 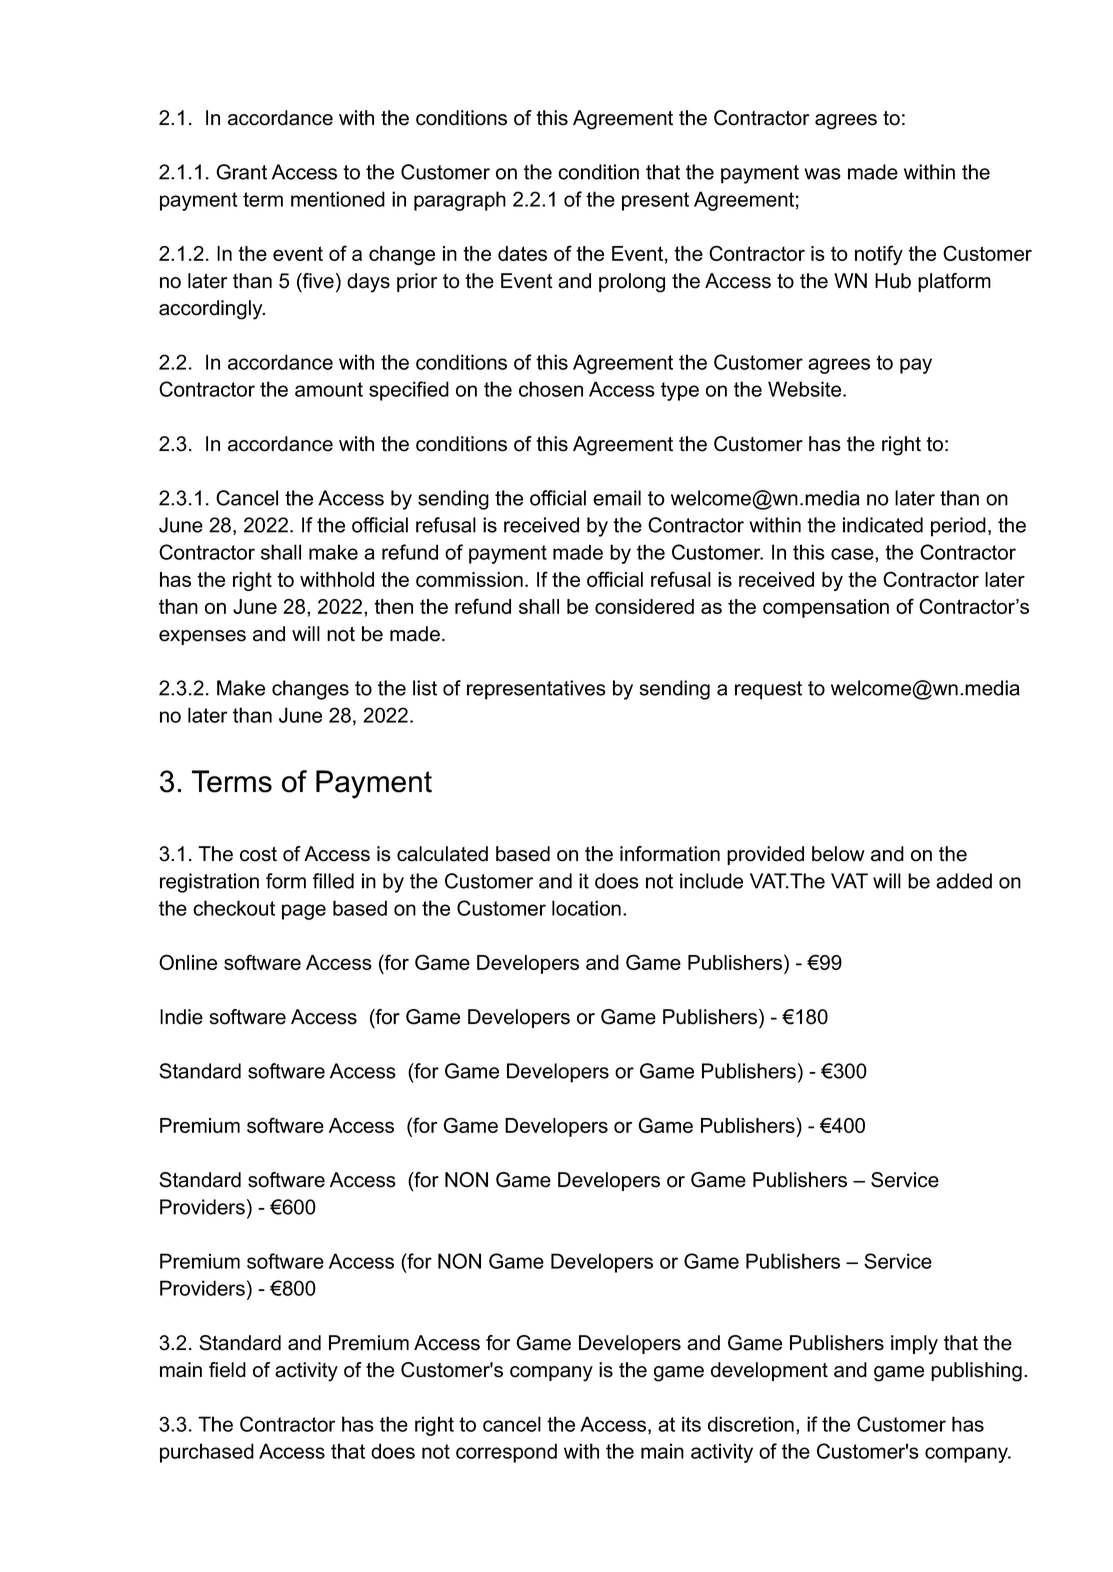 What do you see at coordinates (586, 908) in the page?
I see `location` at bounding box center [586, 908].
